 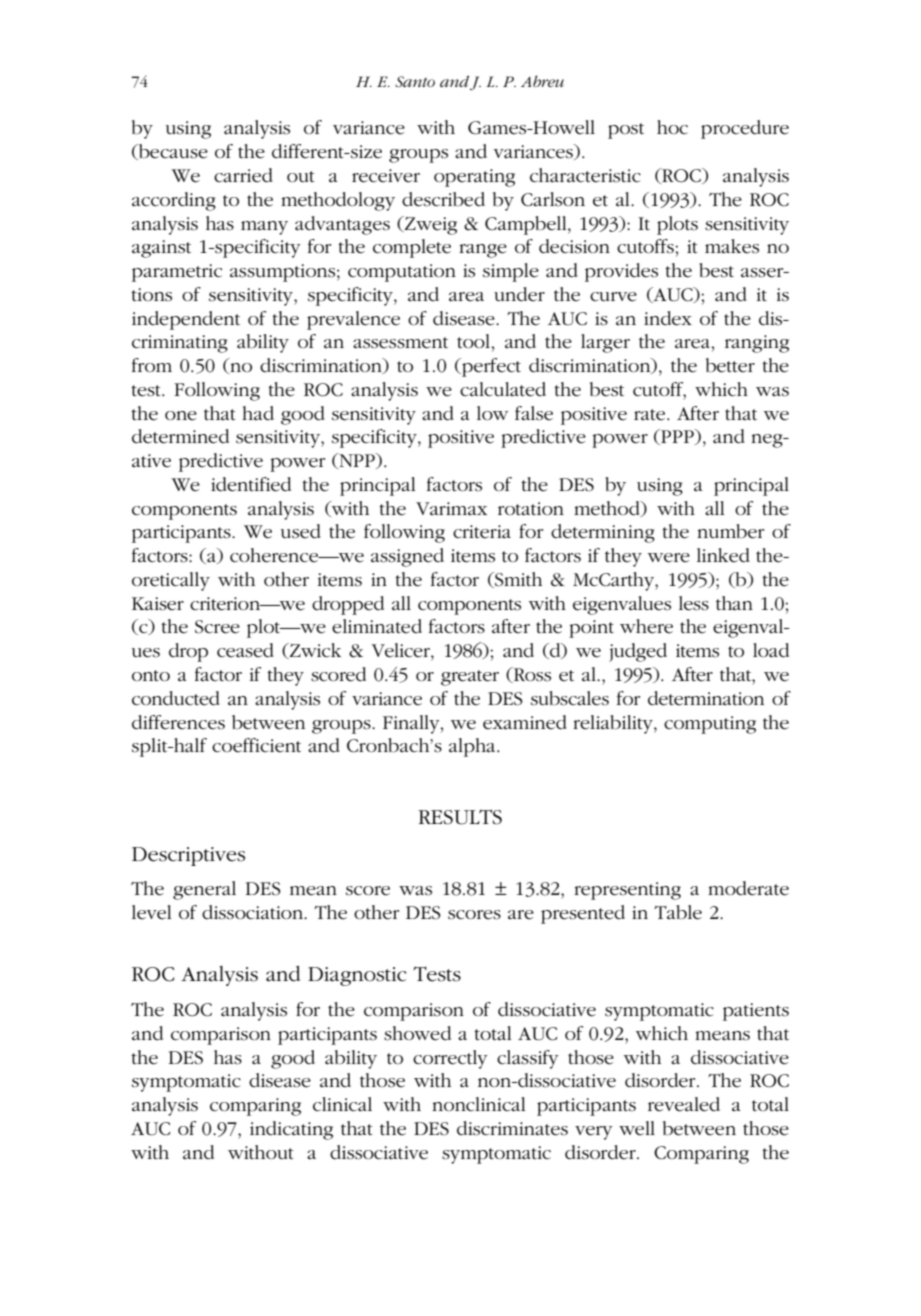 What do you see at coordinates (710, 725) in the page?
I see `computing` at bounding box center [710, 725].
